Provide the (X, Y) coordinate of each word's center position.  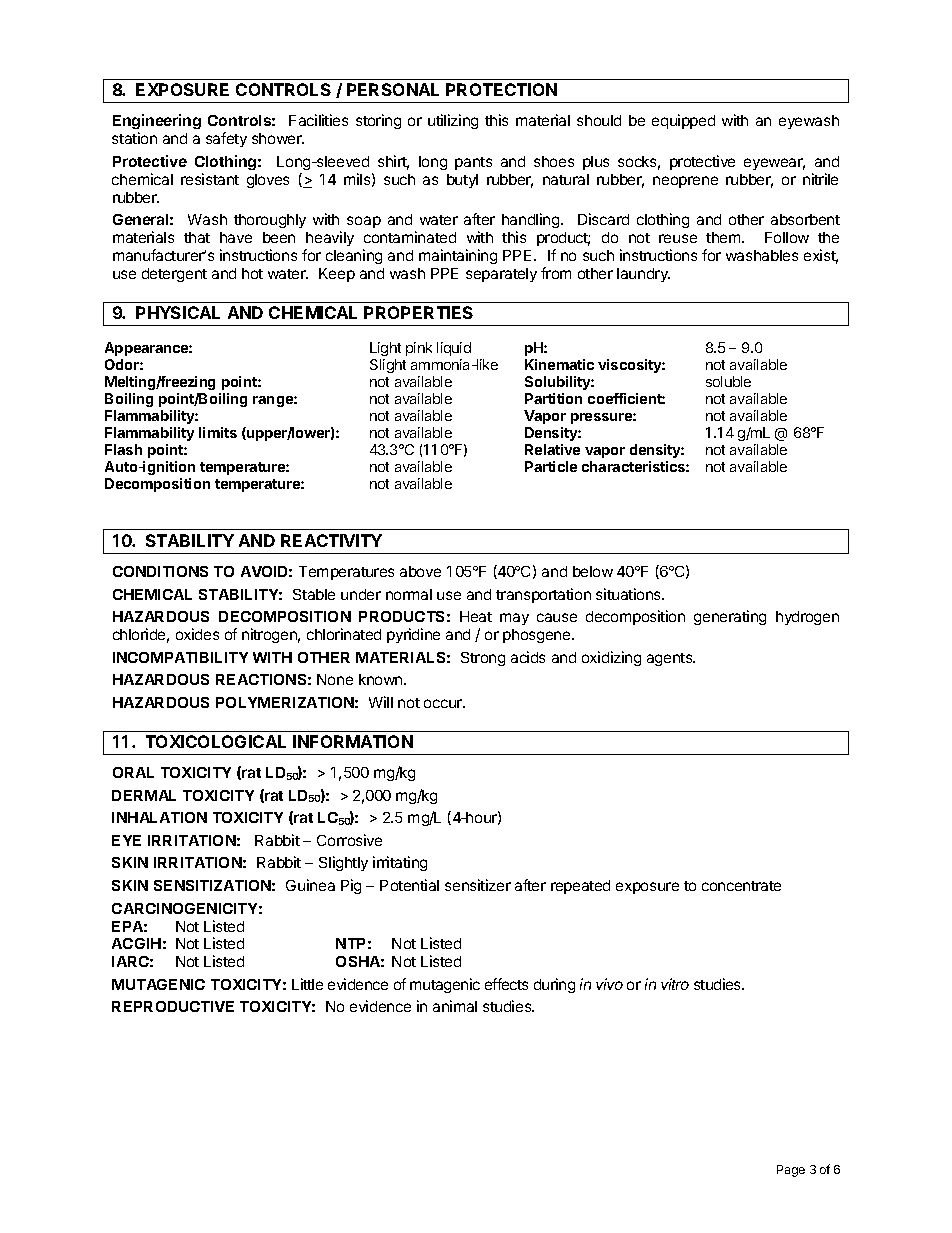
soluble (728, 381)
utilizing (453, 121)
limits (218, 432)
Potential (409, 885)
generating (730, 617)
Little (307, 984)
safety (226, 139)
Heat (476, 616)
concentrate (741, 886)
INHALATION (159, 817)
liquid (454, 349)
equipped (683, 121)
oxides (197, 634)
